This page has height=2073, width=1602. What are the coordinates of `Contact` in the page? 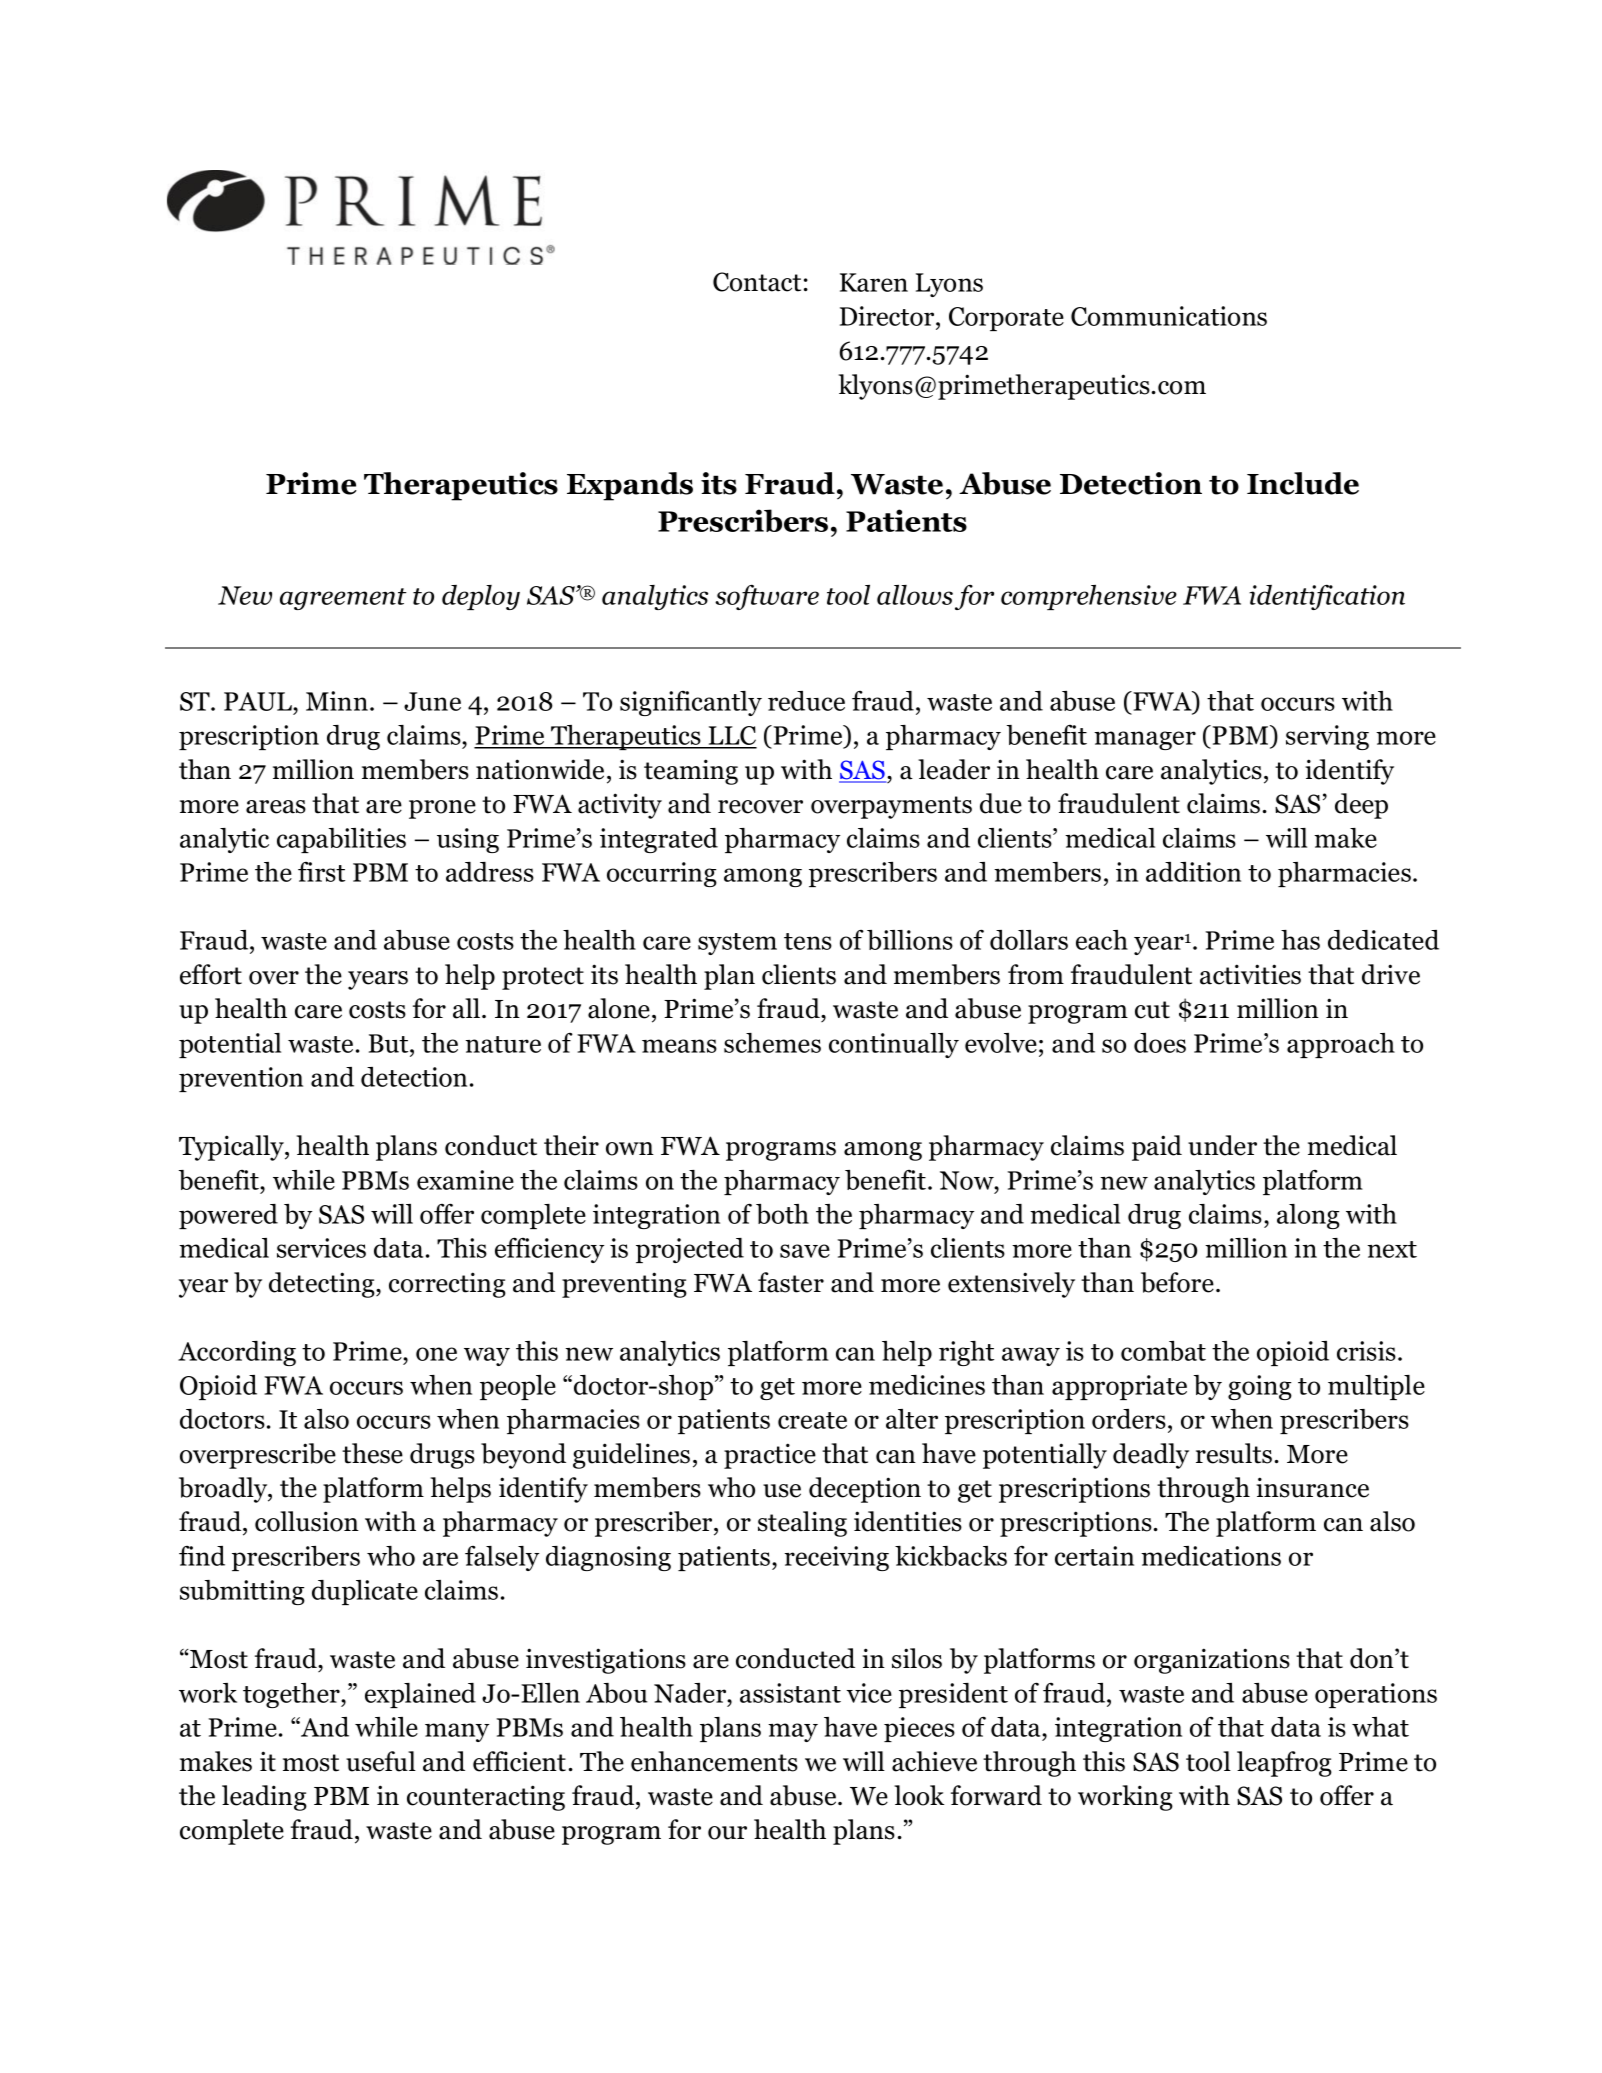 It's located at (757, 282).
